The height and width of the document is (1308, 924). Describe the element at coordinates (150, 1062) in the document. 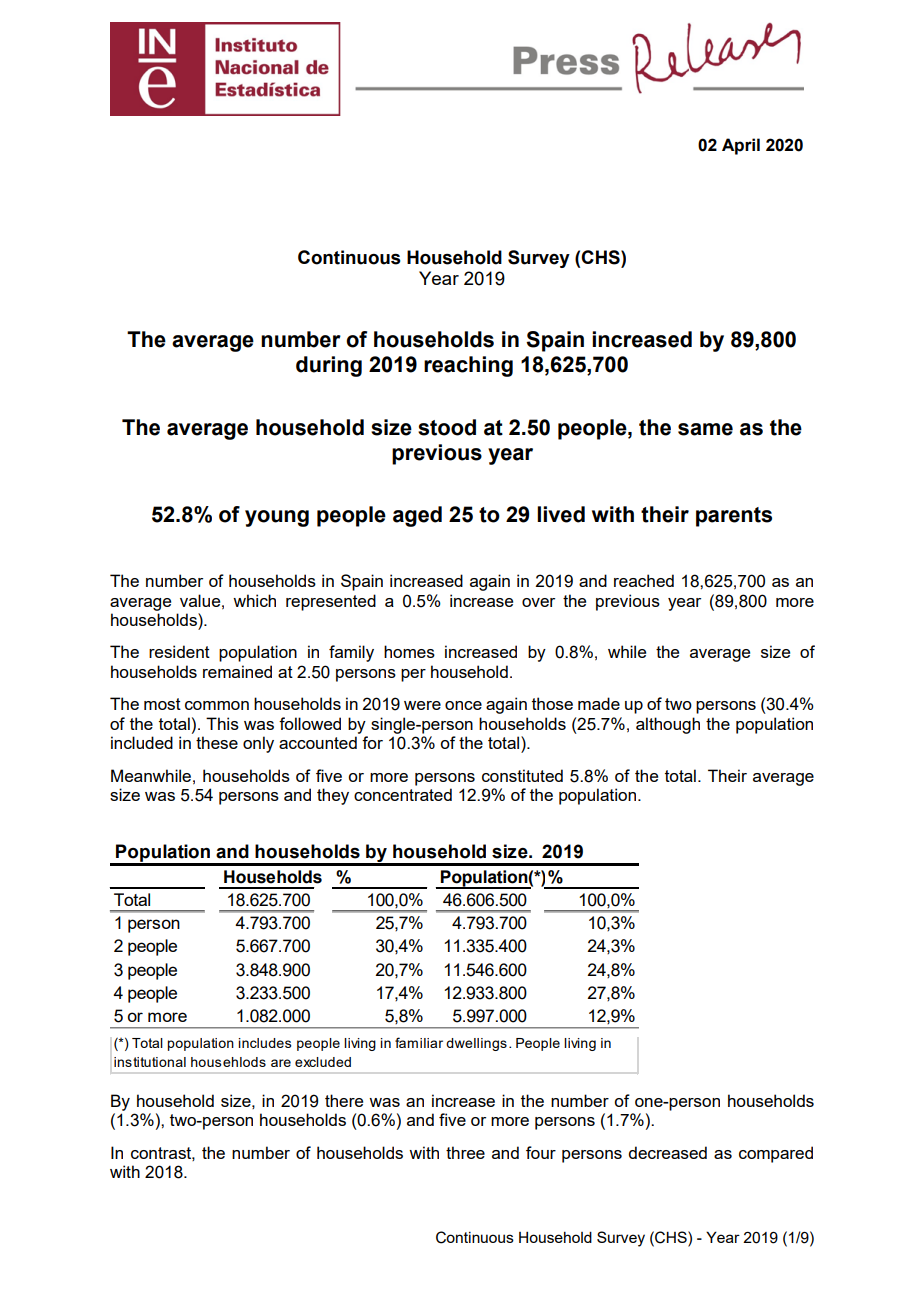

I see `institutional` at that location.
